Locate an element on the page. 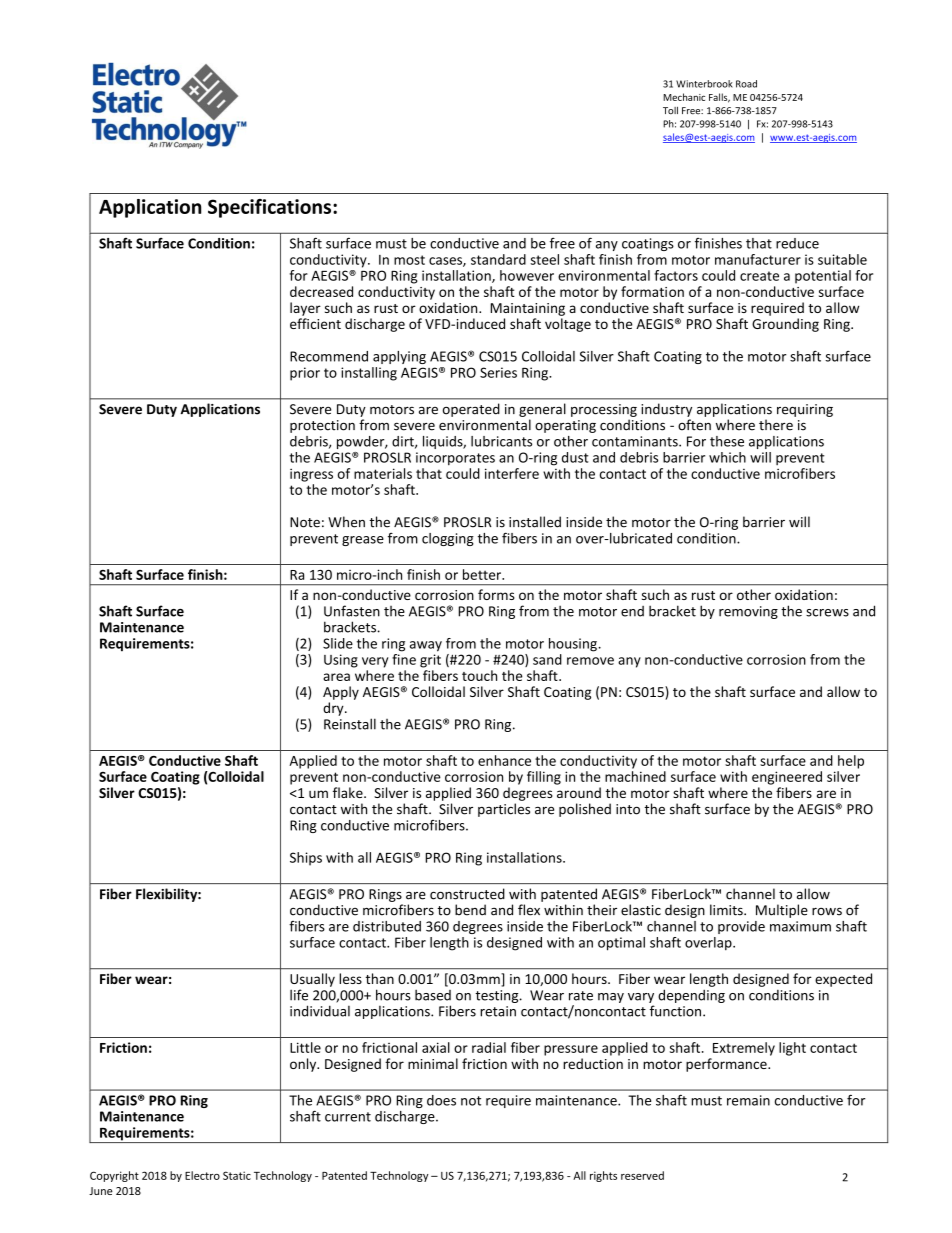  Specifications is located at coordinates (271, 208).
